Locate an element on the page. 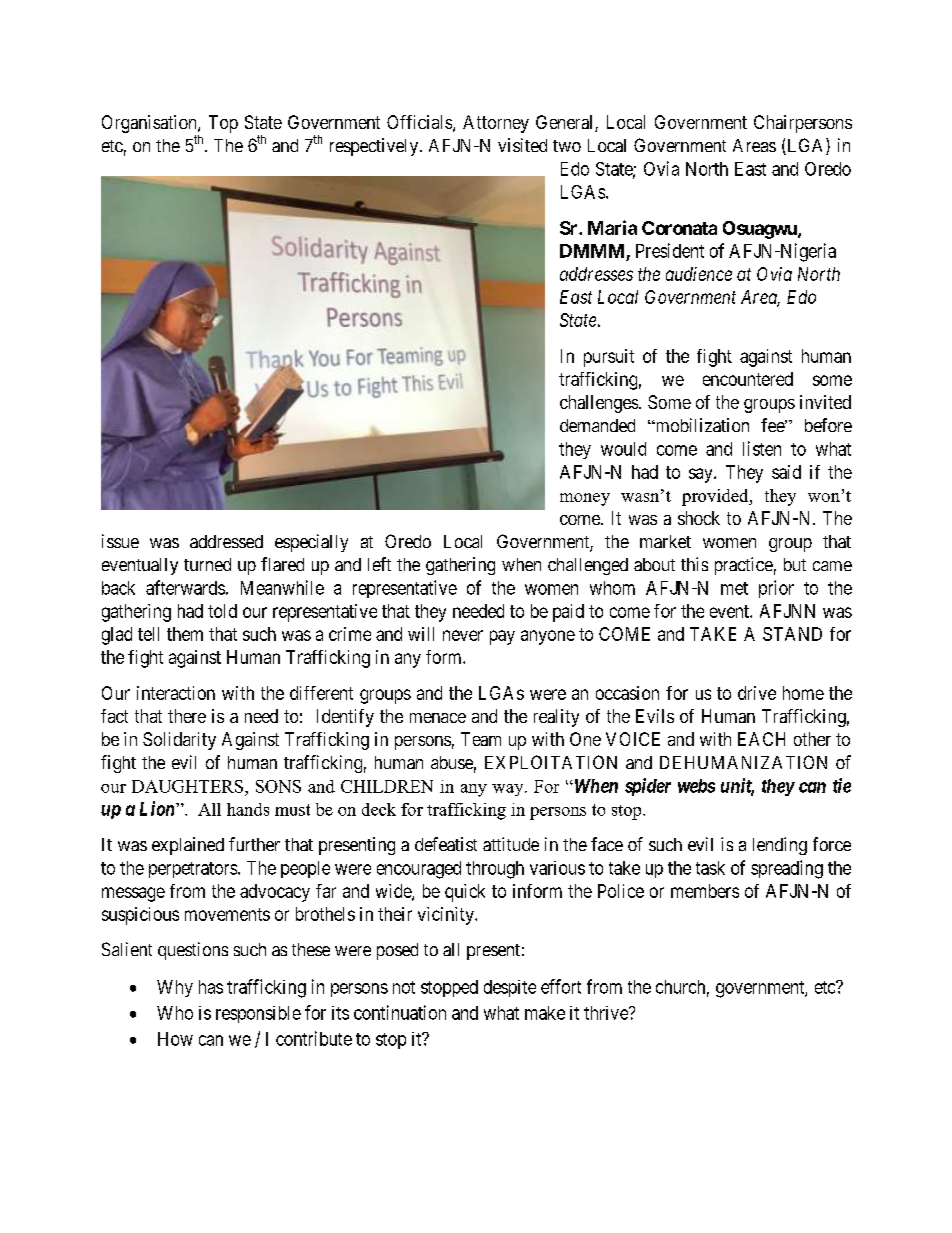 This image has height=1233, width=952. listen is located at coordinates (762, 448).
